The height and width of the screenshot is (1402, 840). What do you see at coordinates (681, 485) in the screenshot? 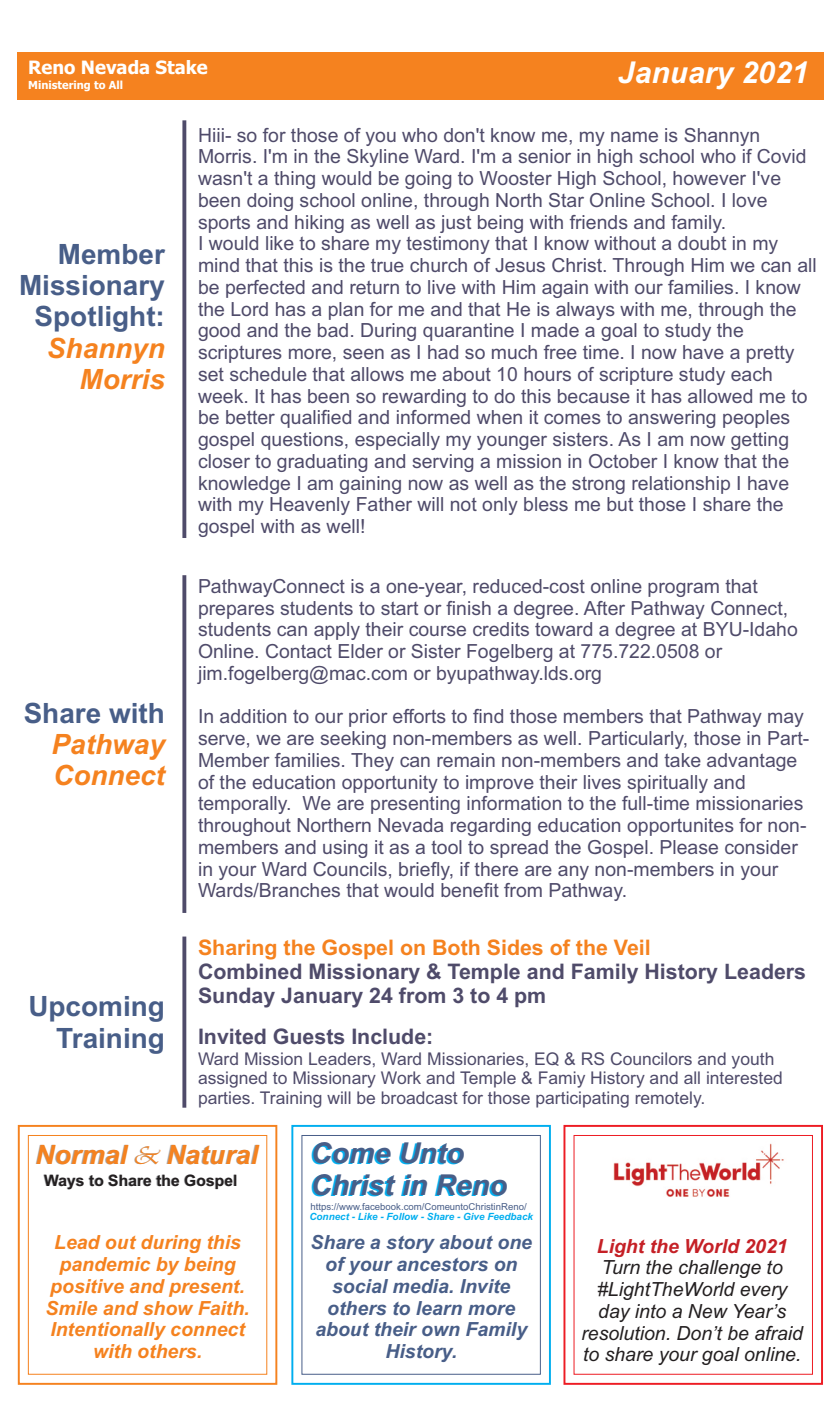
I see `relationship` at bounding box center [681, 485].
